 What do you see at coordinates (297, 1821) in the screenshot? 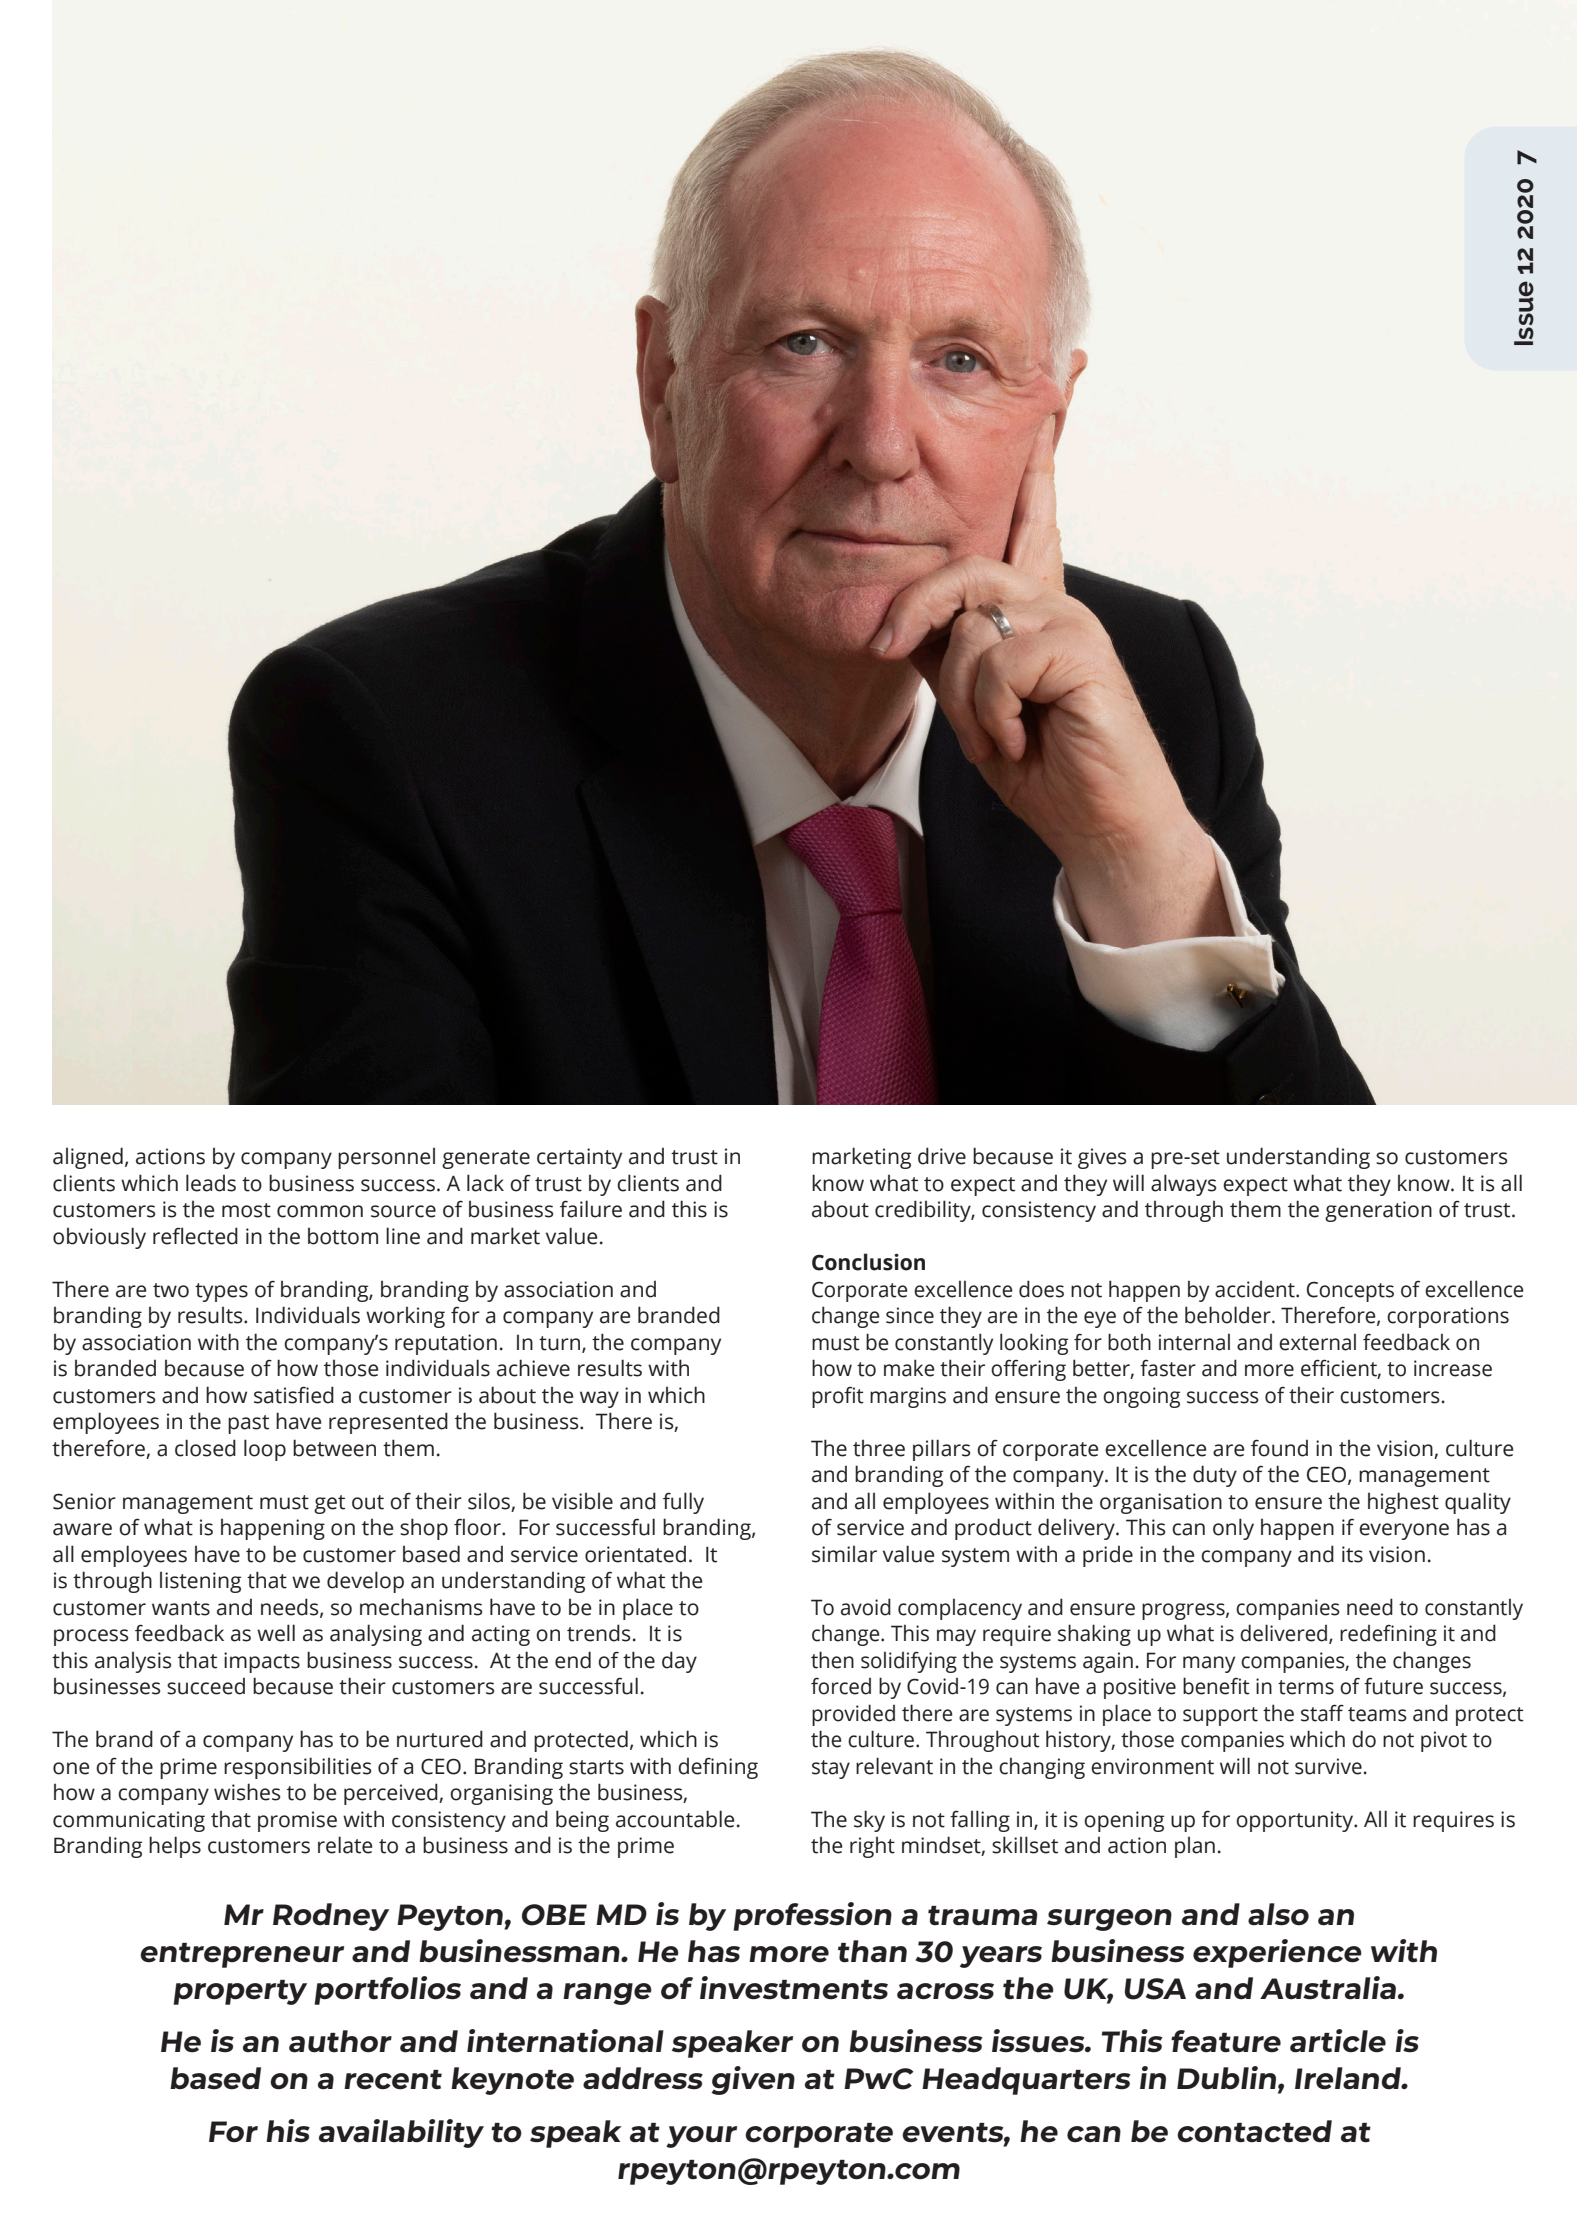
I see `promise` at bounding box center [297, 1821].
